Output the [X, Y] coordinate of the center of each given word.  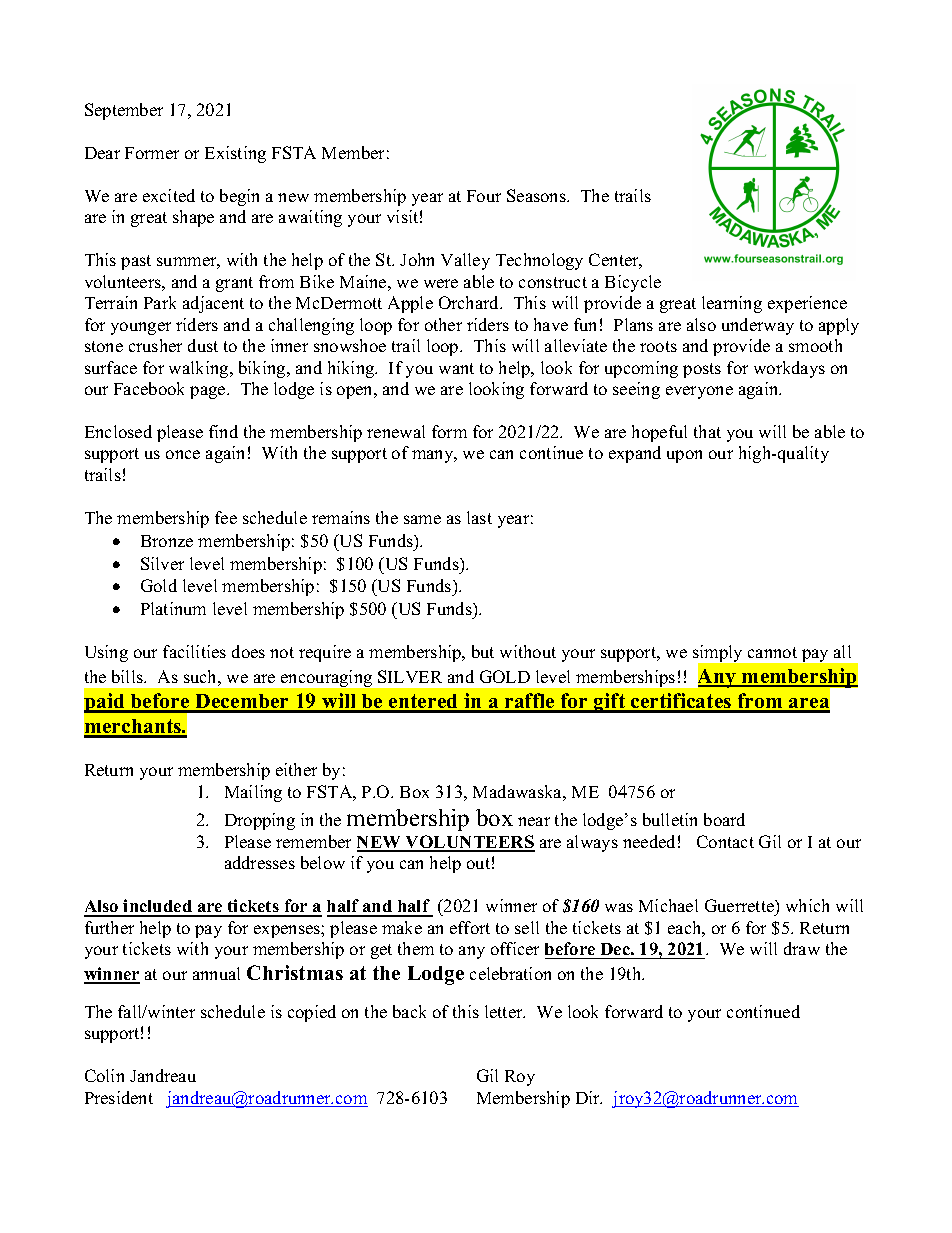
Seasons [537, 195]
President [119, 1097]
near [534, 821]
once [183, 454]
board [724, 819]
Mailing [253, 793]
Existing [235, 154]
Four [484, 196]
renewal [396, 431]
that [707, 431]
